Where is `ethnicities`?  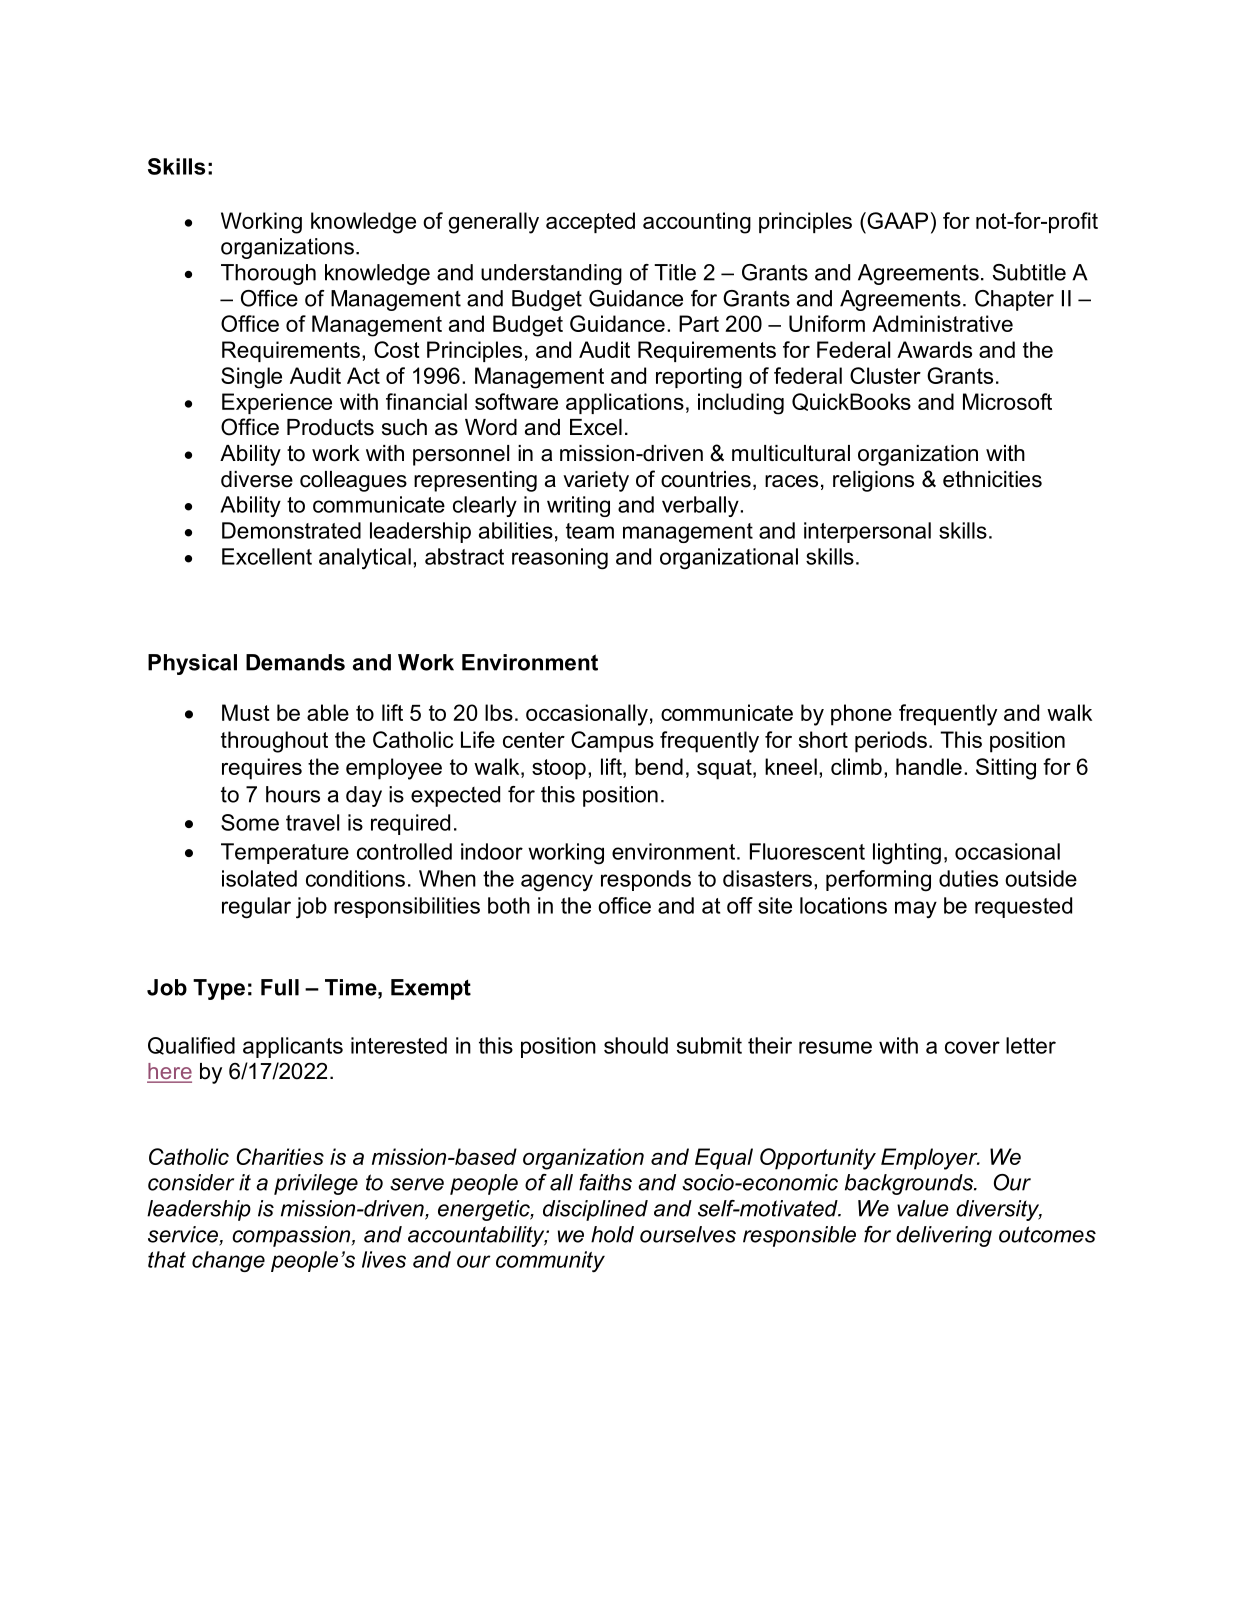
ethnicities is located at coordinates (992, 479).
